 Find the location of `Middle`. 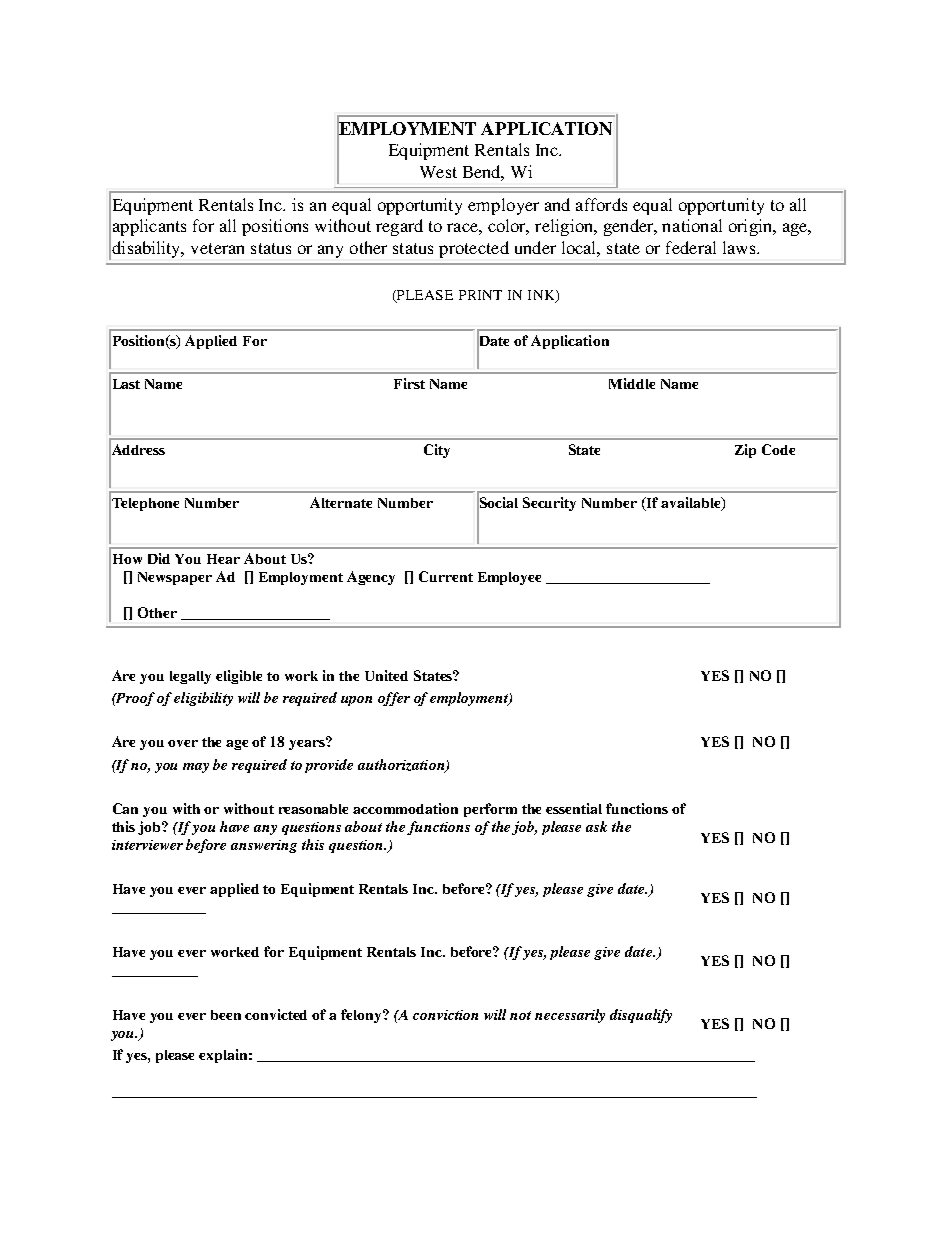

Middle is located at coordinates (632, 383).
